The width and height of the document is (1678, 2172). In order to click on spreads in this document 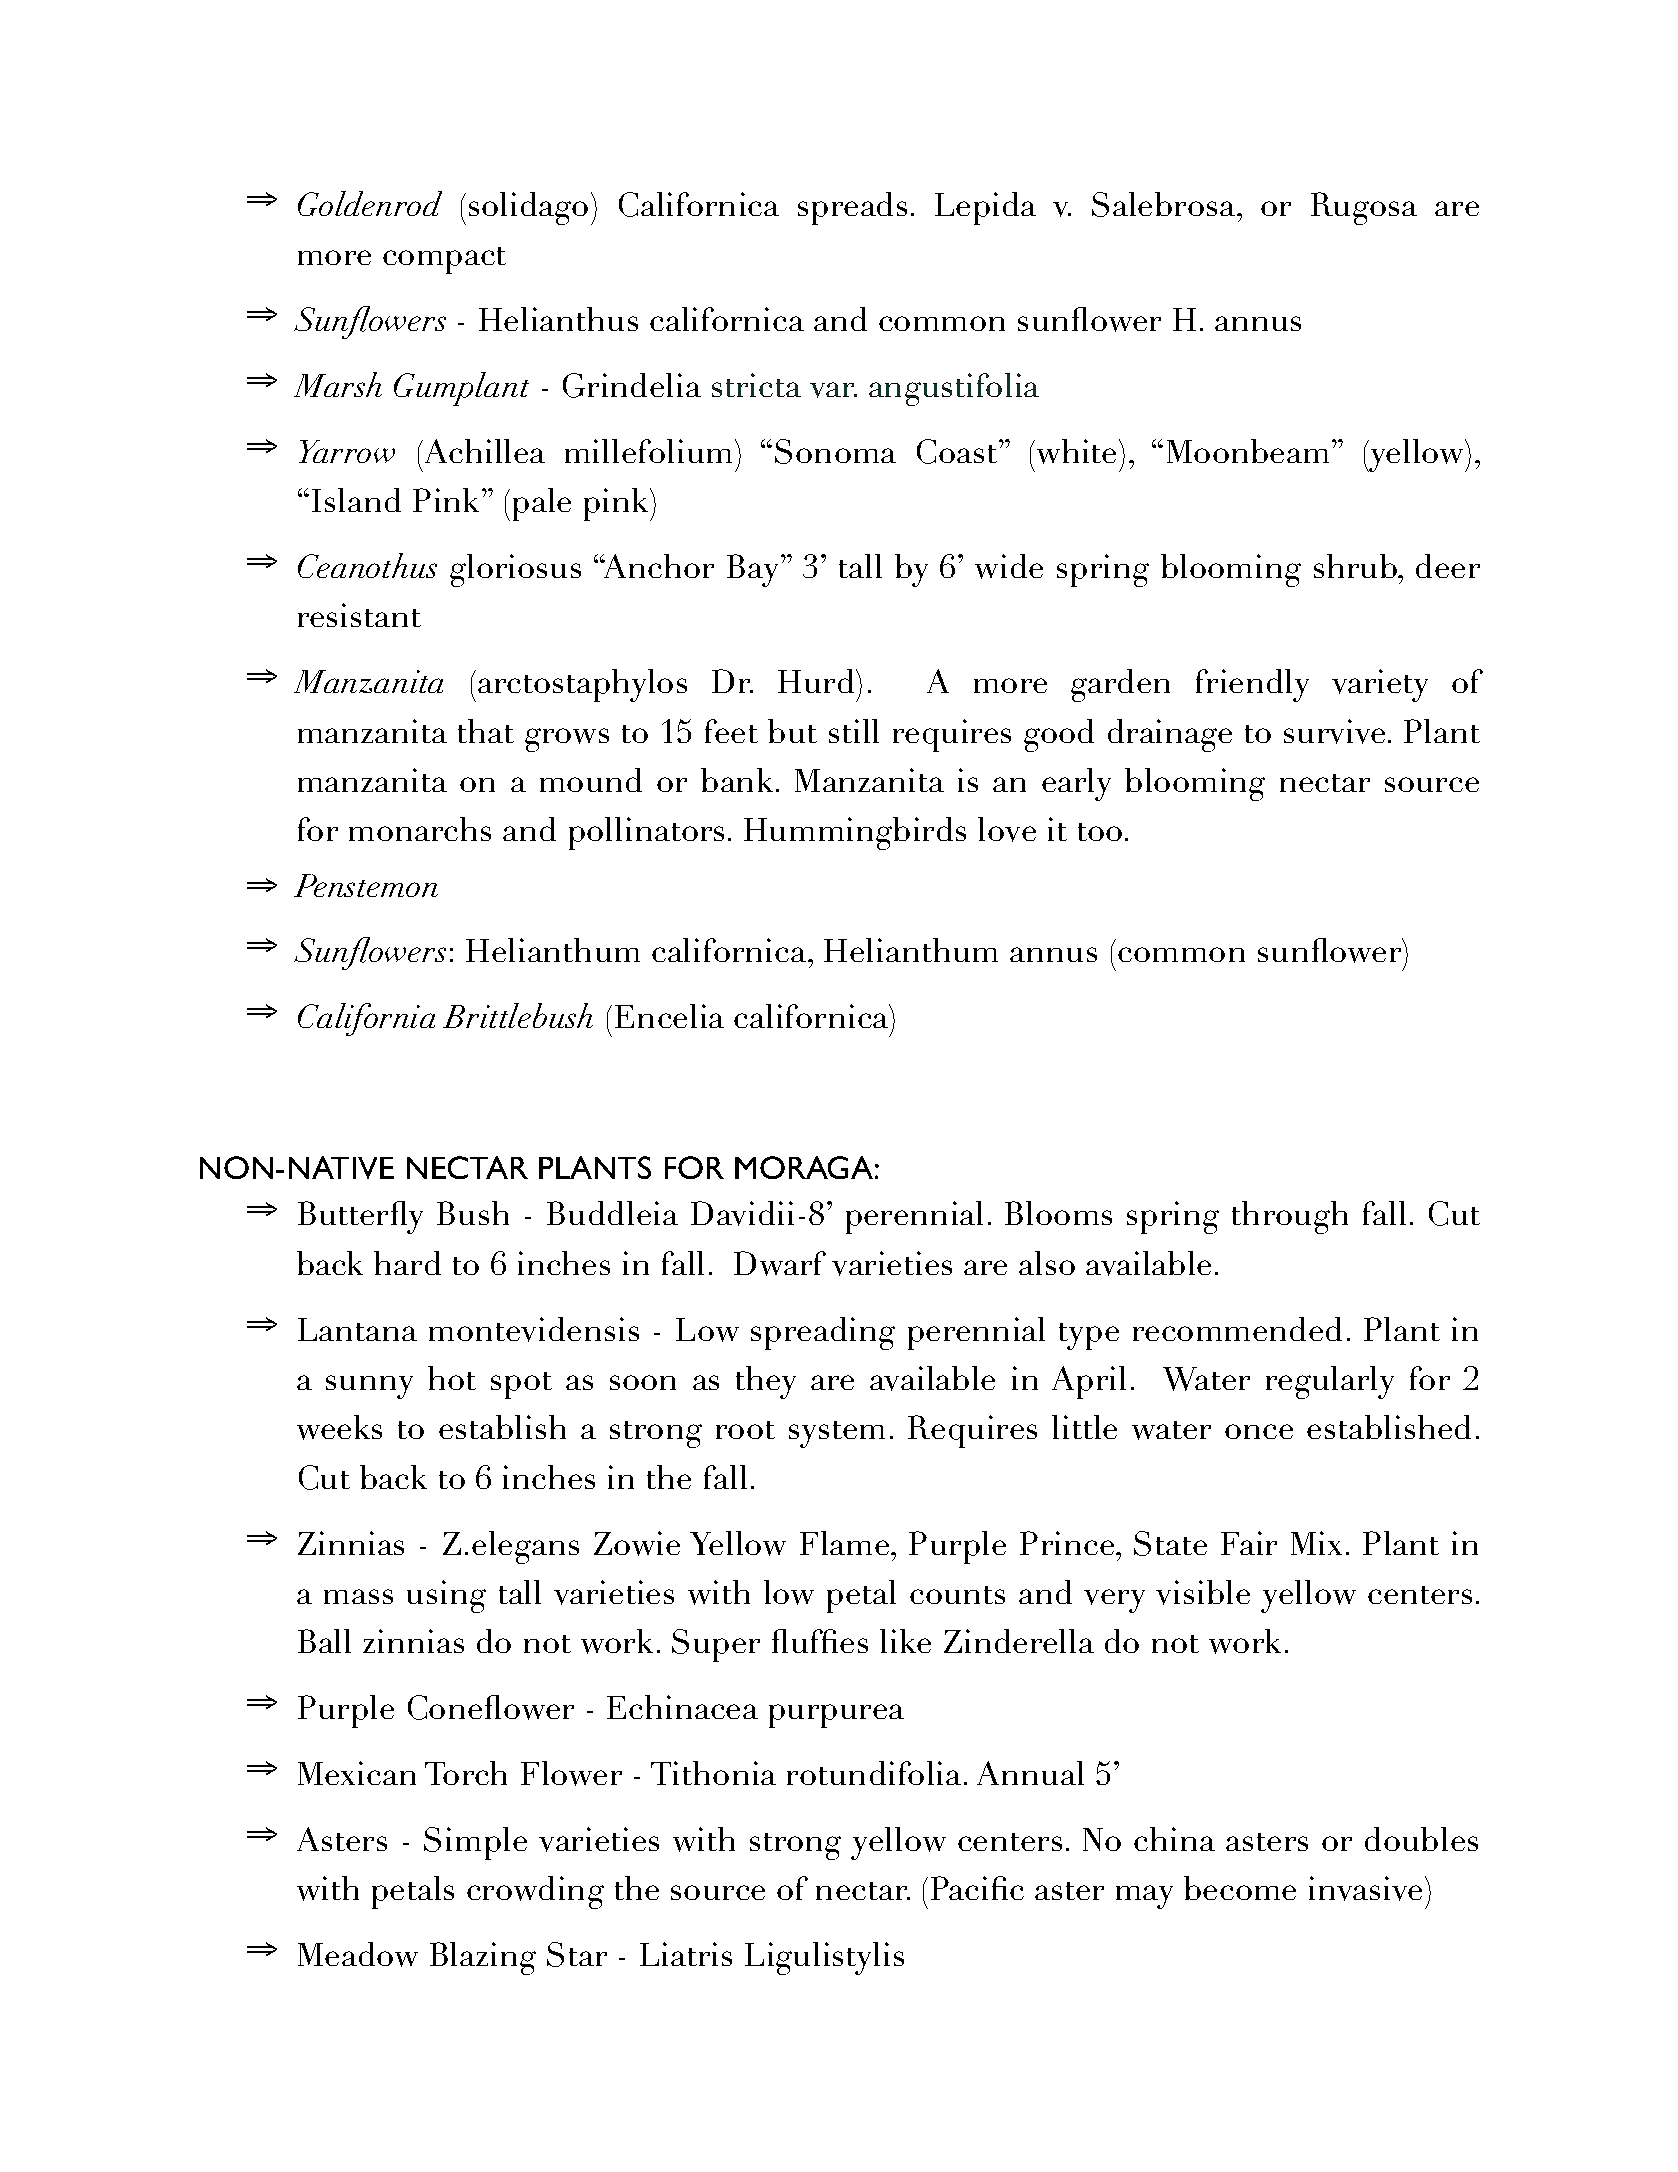, I will do `click(852, 208)`.
